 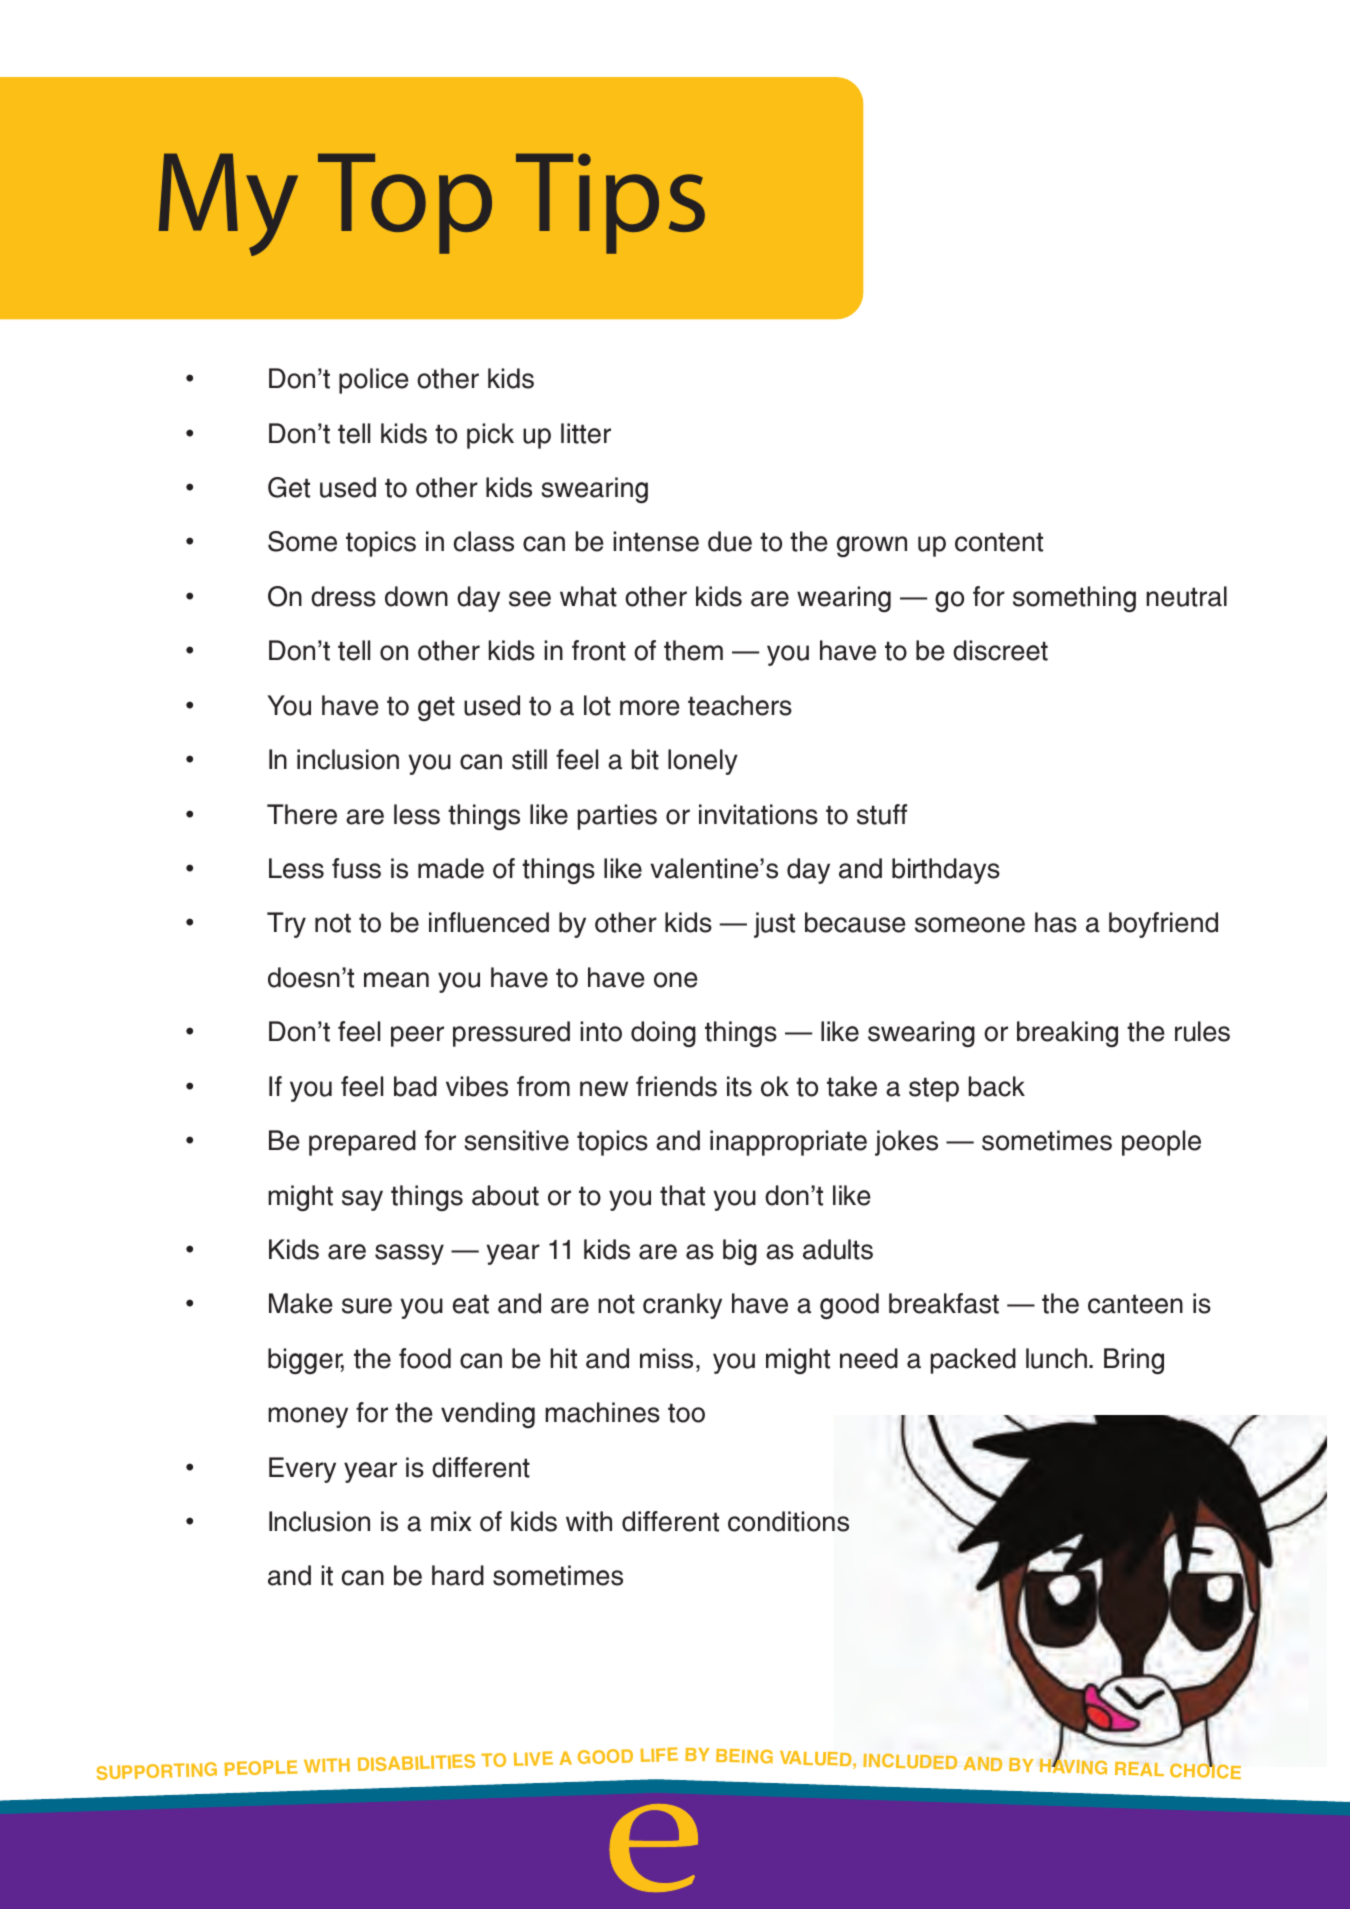 I want to click on police, so click(x=374, y=381).
